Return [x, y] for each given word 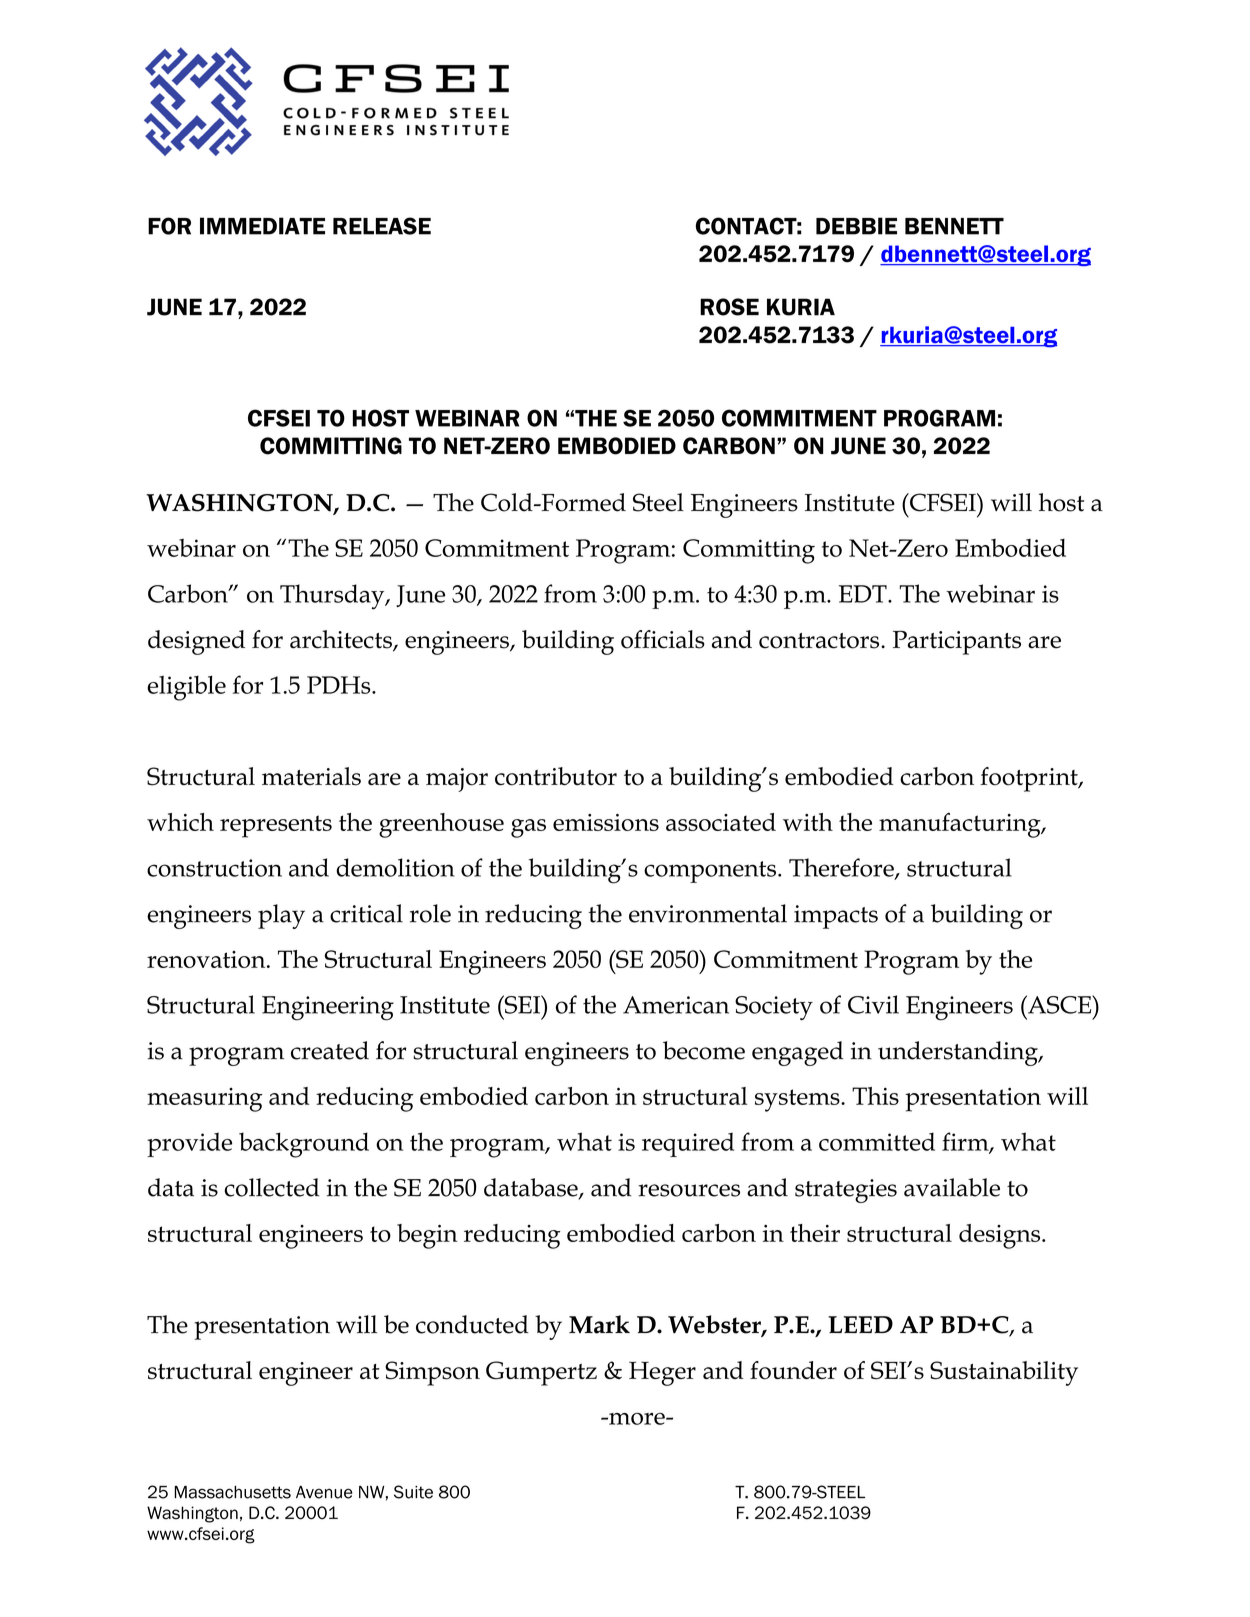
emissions [606, 822]
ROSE [729, 307]
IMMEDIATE [262, 226]
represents [276, 826]
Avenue [324, 1492]
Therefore [842, 868]
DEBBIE [856, 226]
